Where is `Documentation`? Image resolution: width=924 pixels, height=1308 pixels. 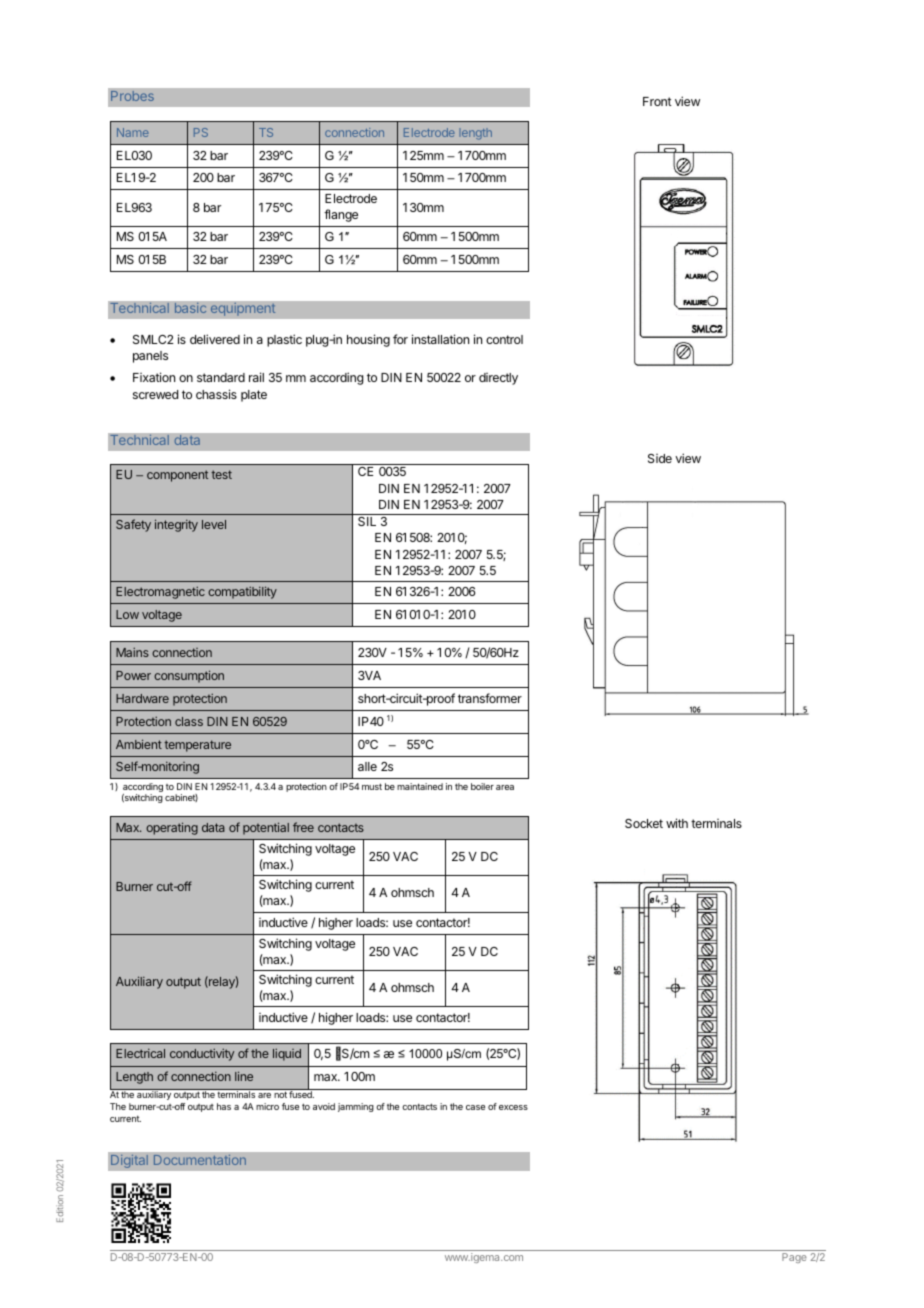 Documentation is located at coordinates (200, 1160).
